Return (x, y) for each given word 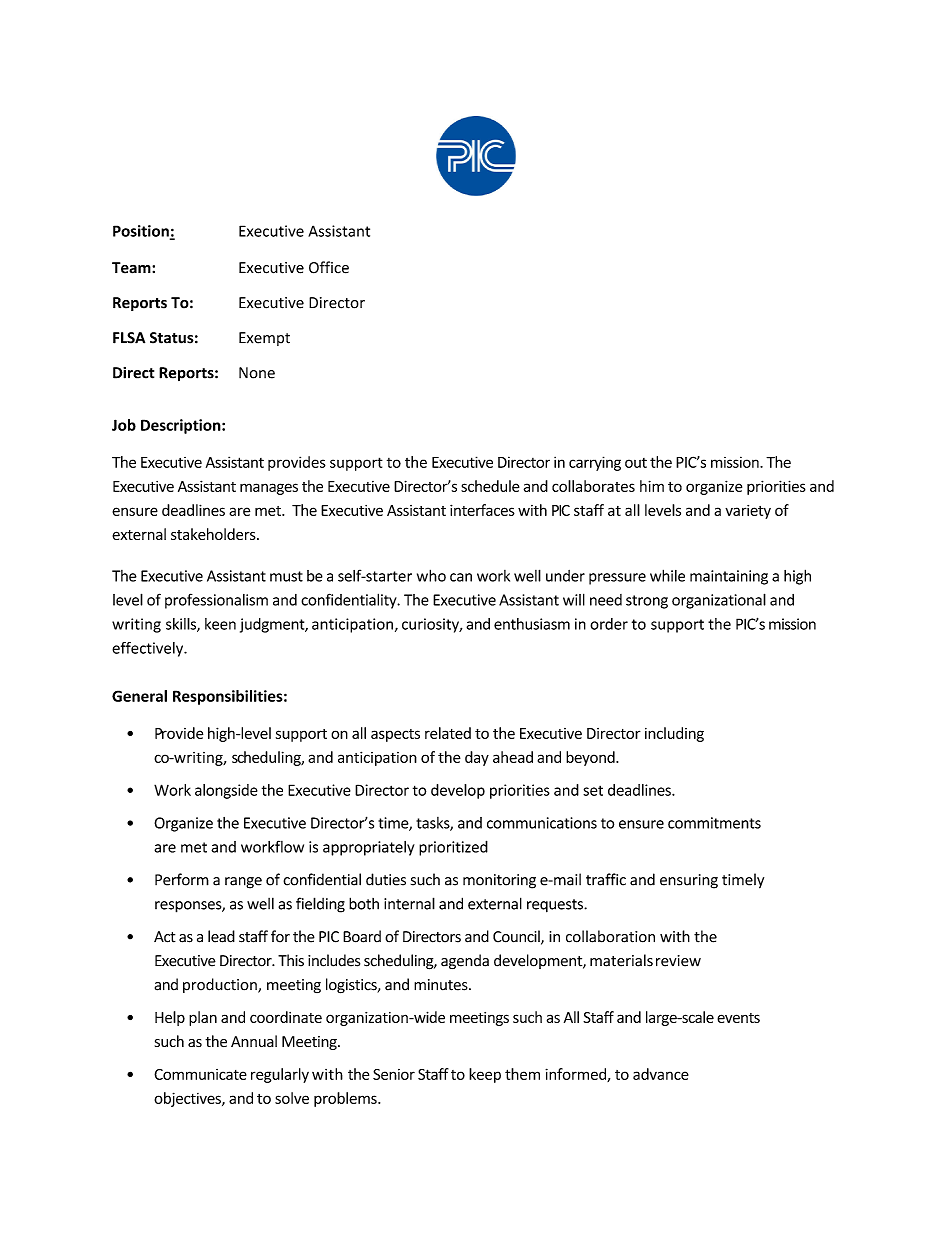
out (636, 463)
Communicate (200, 1074)
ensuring (689, 881)
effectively (149, 649)
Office (329, 267)
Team (132, 268)
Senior (394, 1074)
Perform (182, 879)
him (652, 486)
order (609, 624)
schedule (490, 486)
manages (269, 489)
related (448, 733)
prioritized (453, 848)
